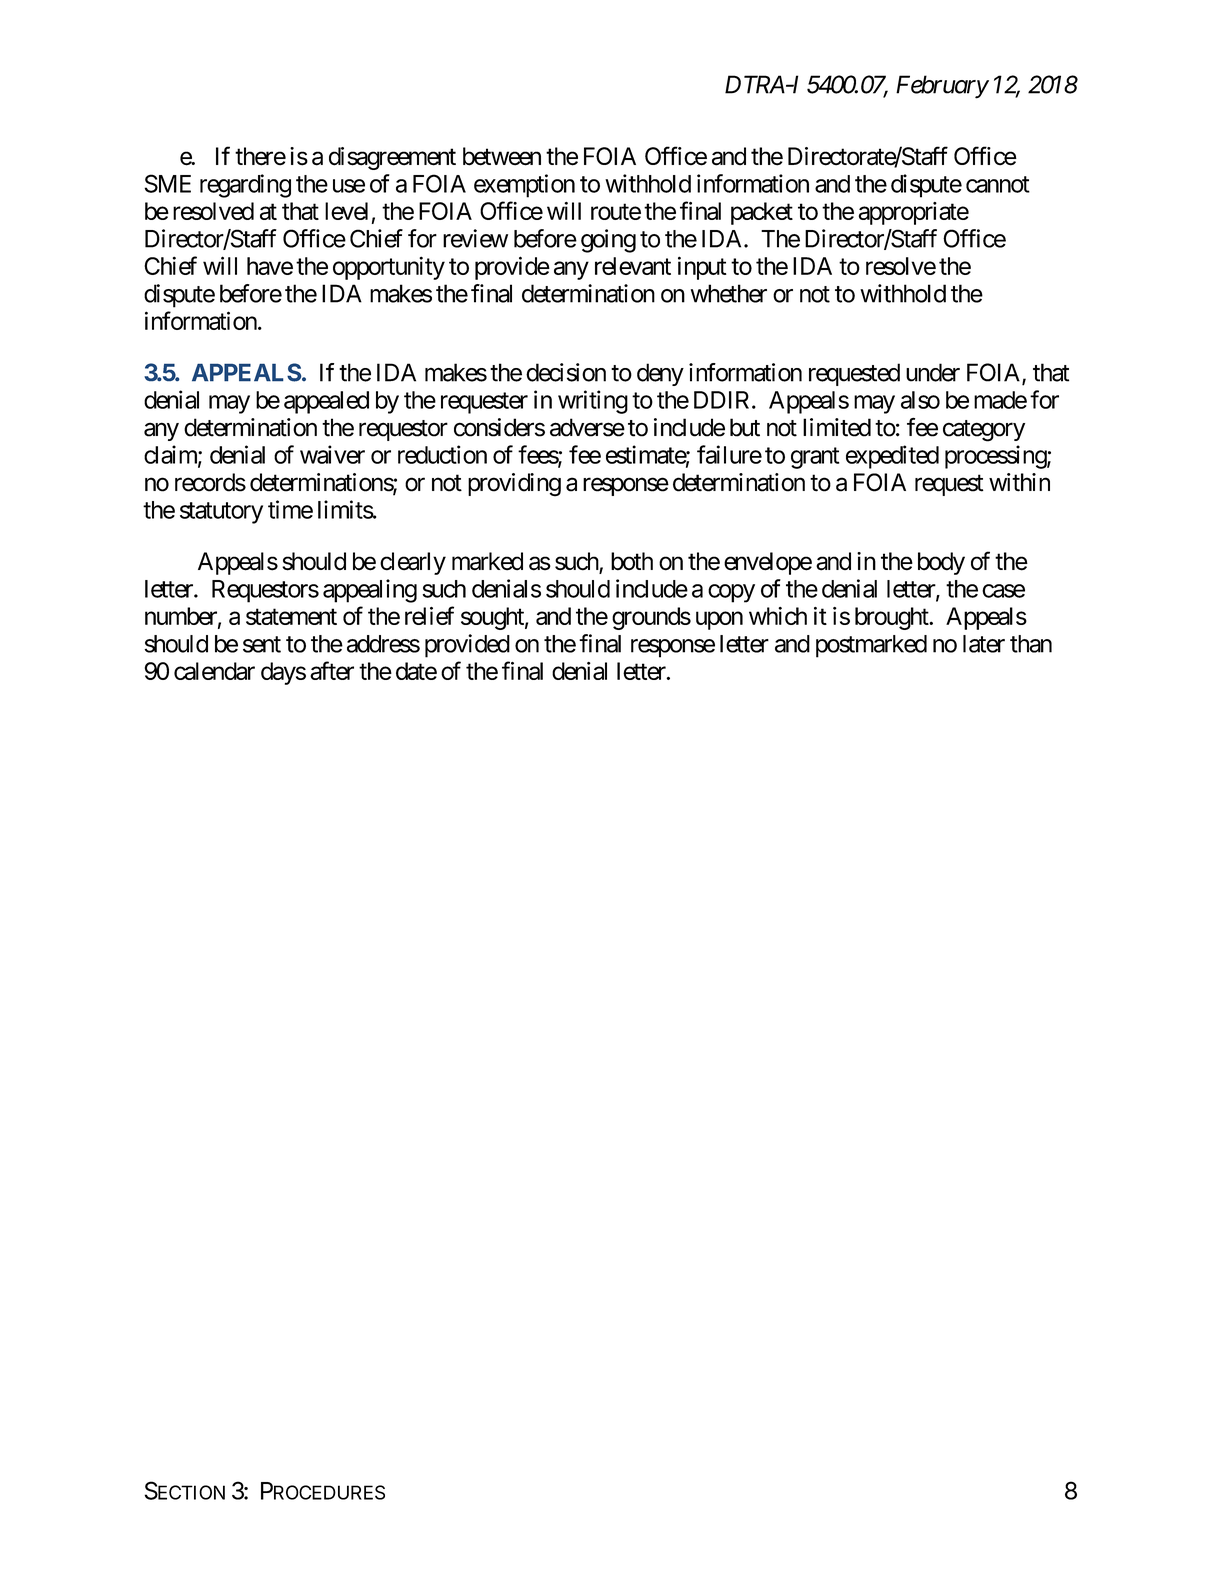 This page has height=1577, width=1219. I want to click on sent, so click(262, 644).
